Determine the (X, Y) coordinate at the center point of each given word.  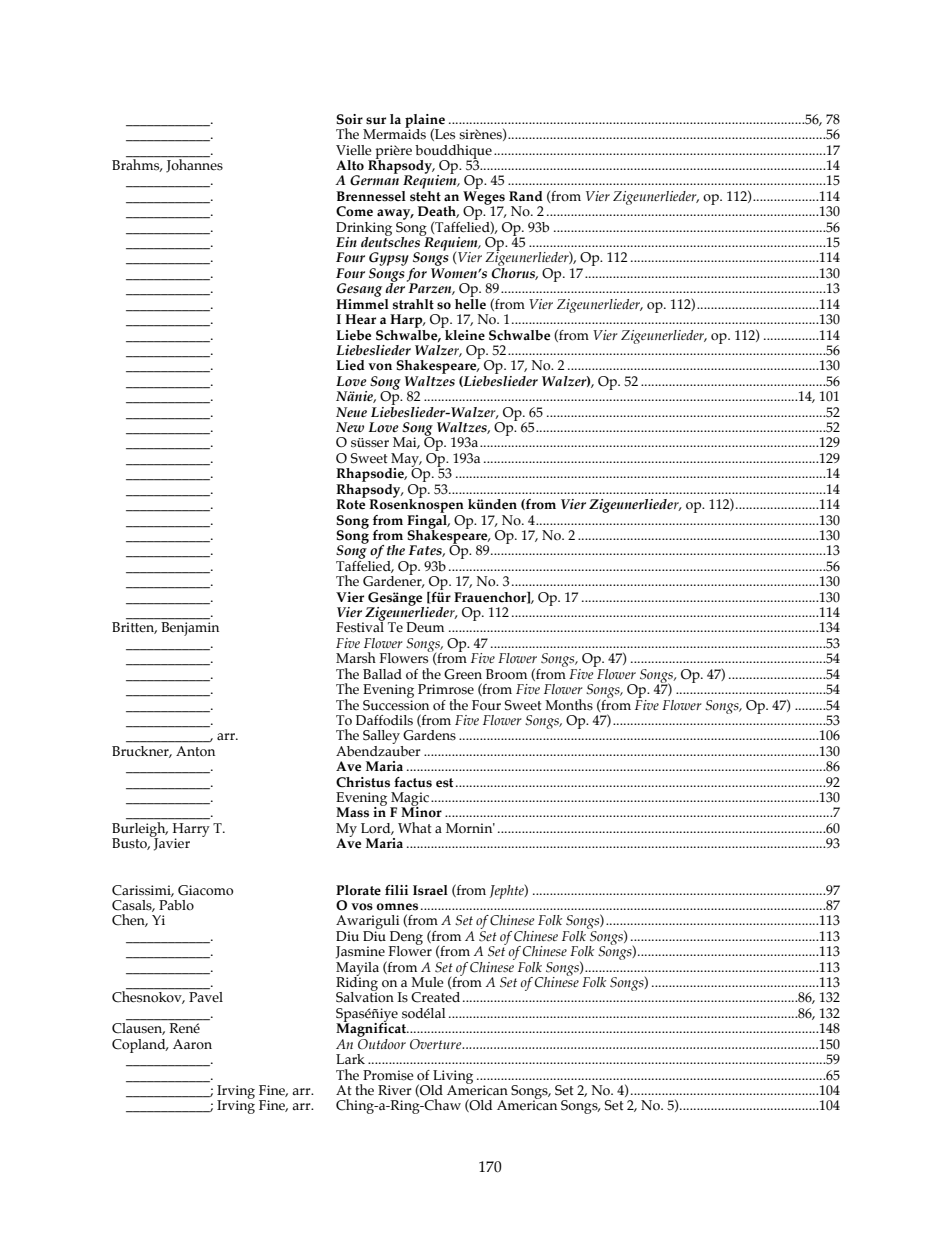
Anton (195, 751)
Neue (351, 412)
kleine (464, 334)
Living (452, 1078)
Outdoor (382, 1043)
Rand (526, 196)
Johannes (194, 166)
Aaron (192, 1044)
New (350, 427)
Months (569, 705)
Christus (363, 782)
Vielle (354, 150)
